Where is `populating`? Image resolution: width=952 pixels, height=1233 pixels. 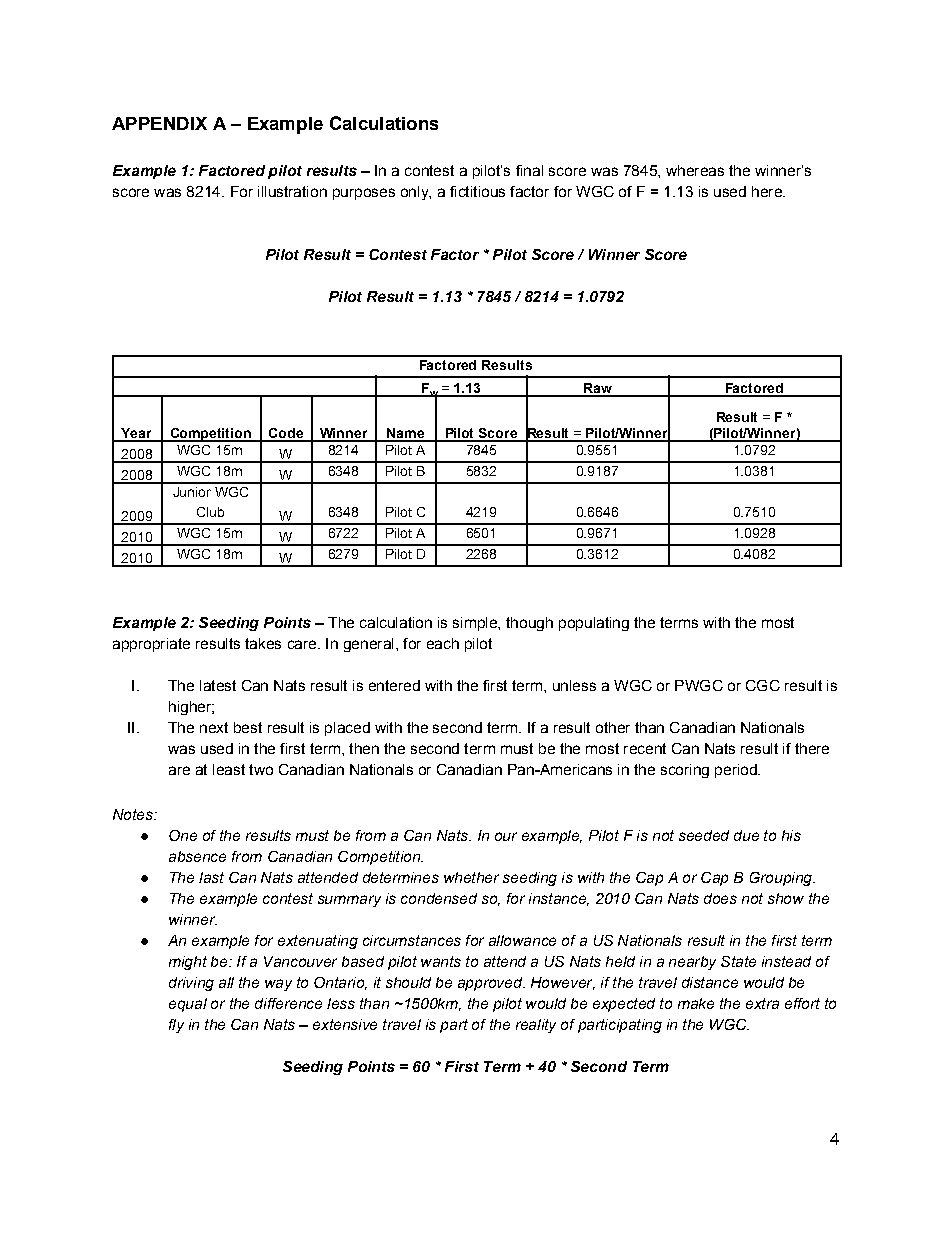
populating is located at coordinates (594, 624).
